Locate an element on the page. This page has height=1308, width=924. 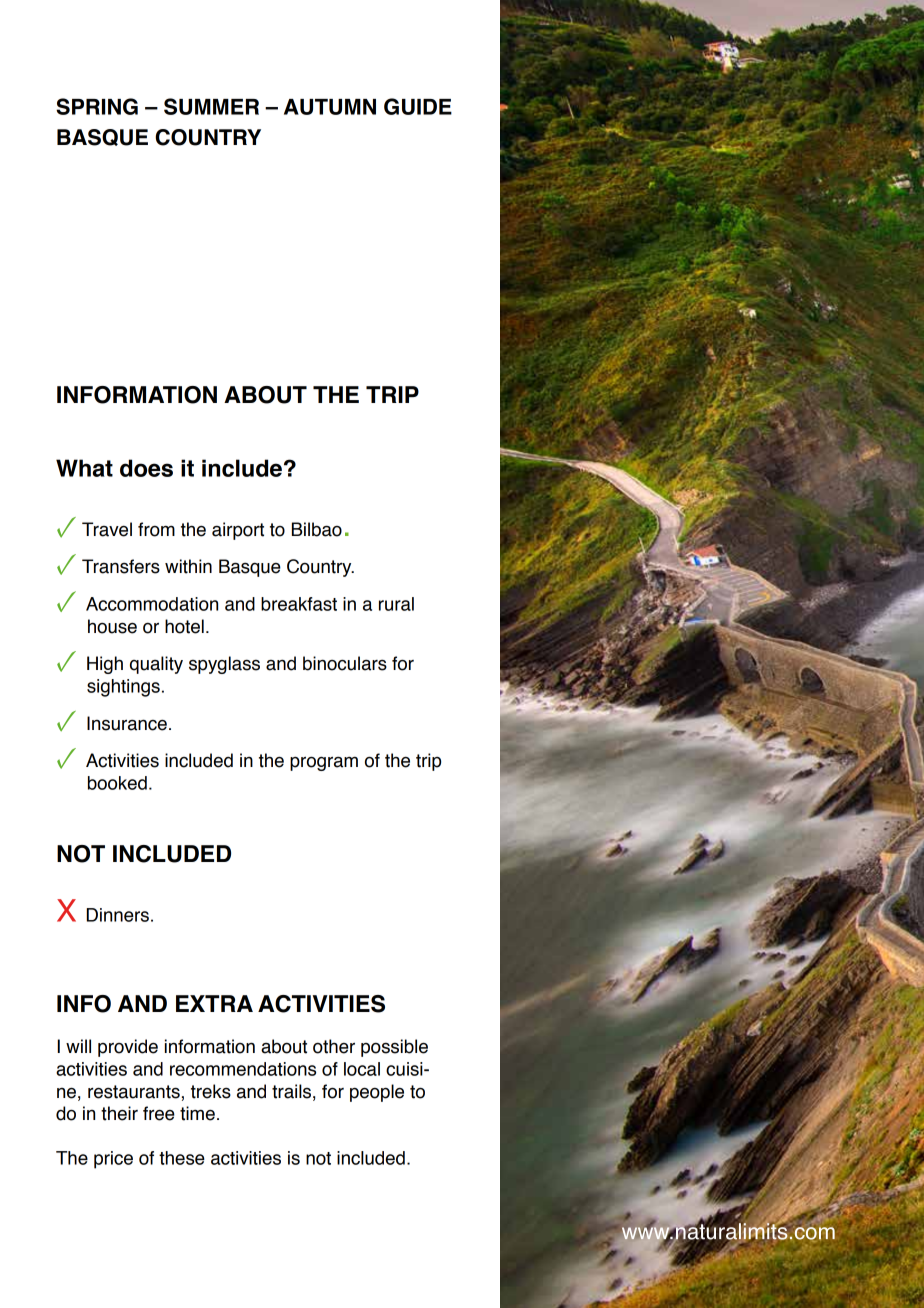
their is located at coordinates (119, 1113).
